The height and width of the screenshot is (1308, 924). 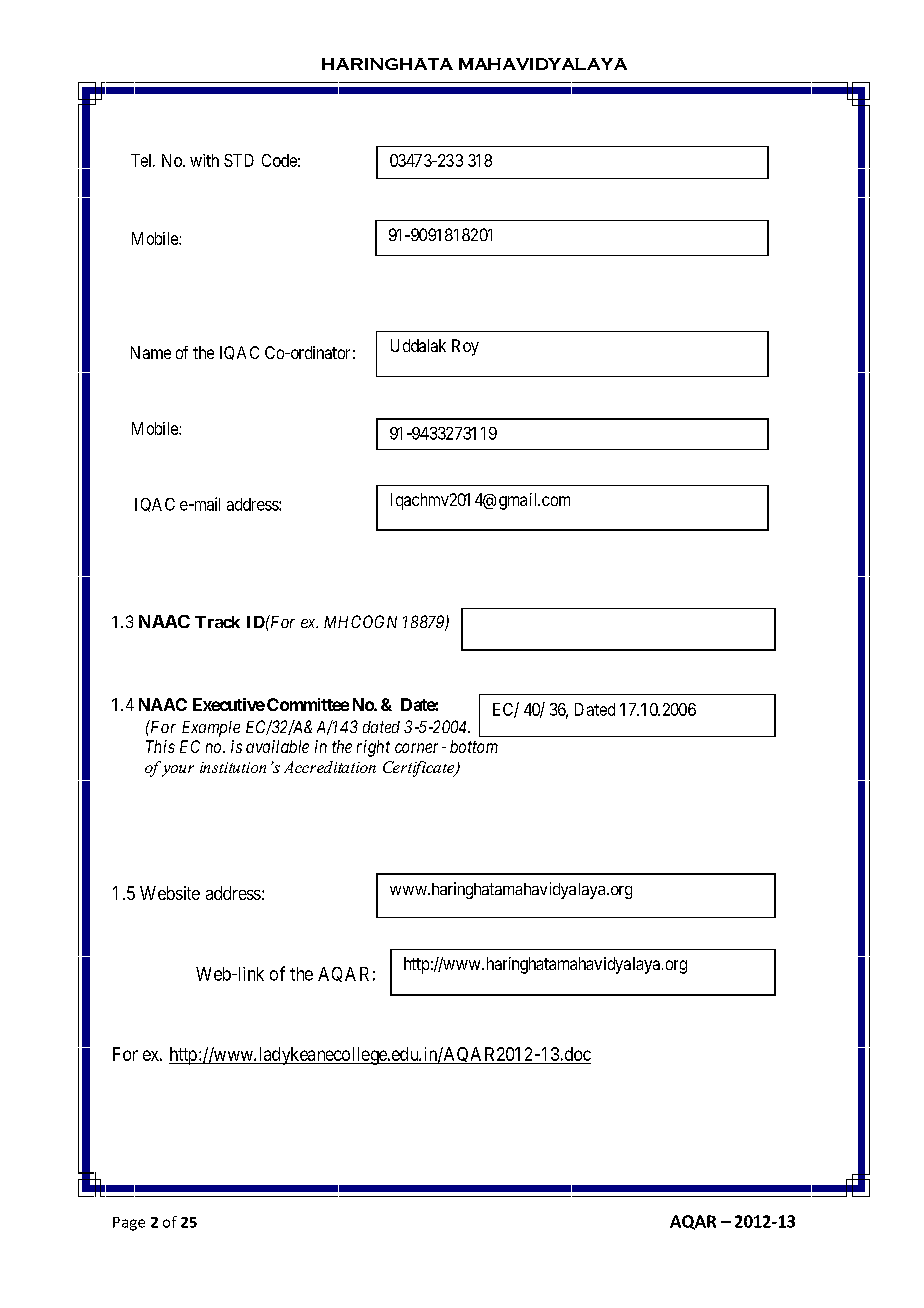 I want to click on Certificate, so click(x=420, y=769).
